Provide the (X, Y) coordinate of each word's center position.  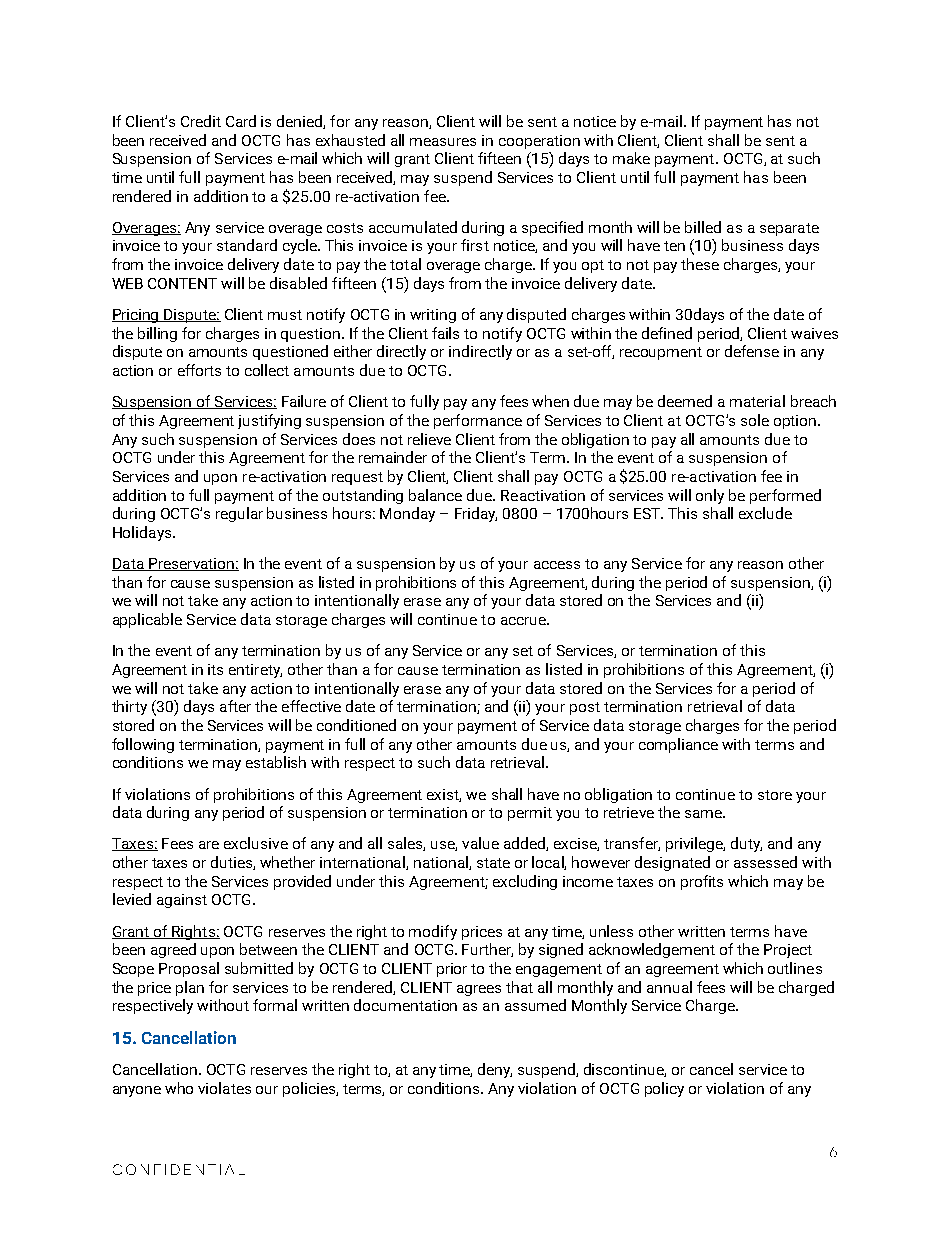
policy (664, 1089)
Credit (201, 121)
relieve (429, 439)
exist (444, 795)
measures (443, 142)
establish (276, 762)
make (631, 158)
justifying (269, 421)
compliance (678, 745)
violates (224, 1088)
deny (495, 1070)
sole (755, 420)
